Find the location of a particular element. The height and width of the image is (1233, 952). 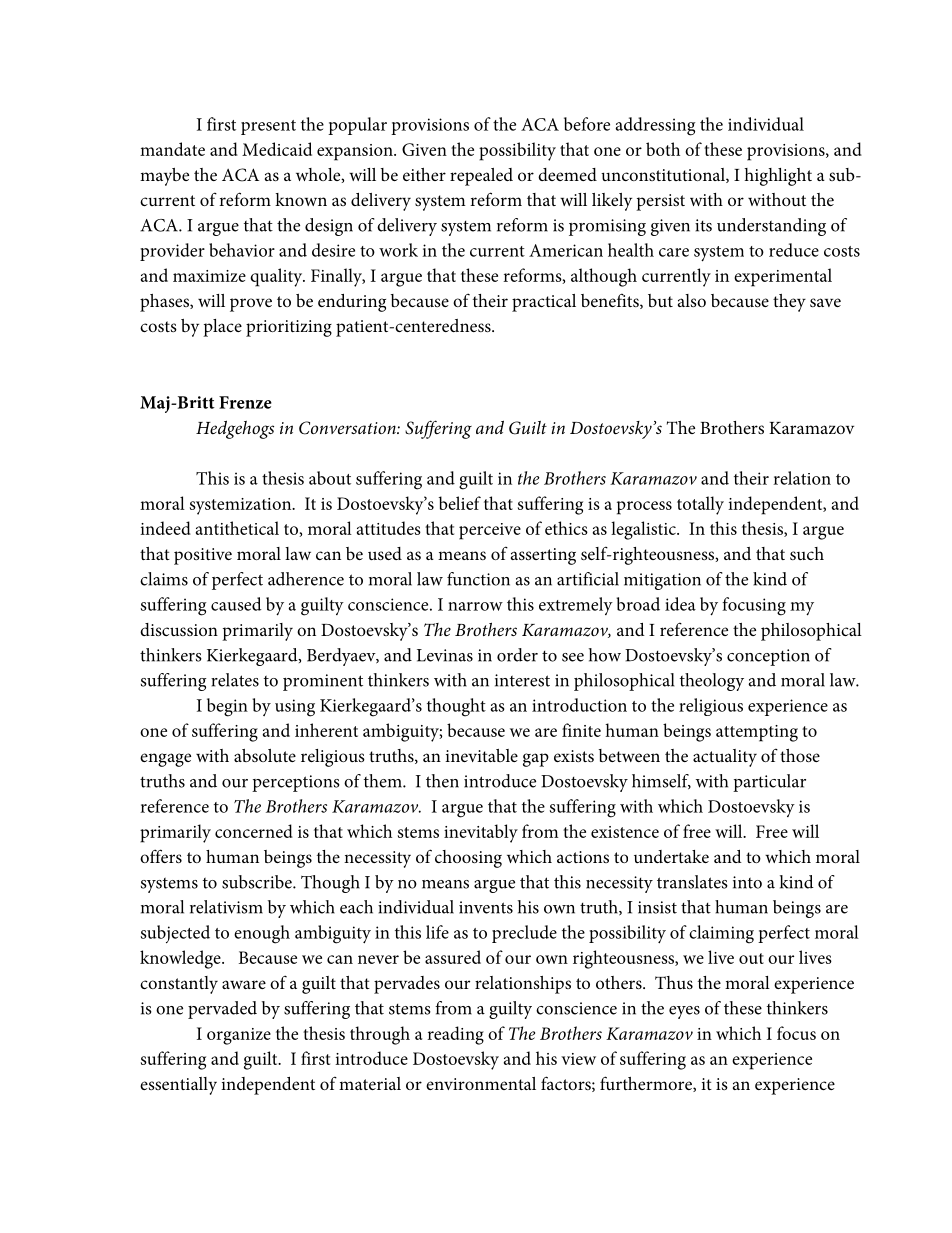

inevitably is located at coordinates (481, 833).
